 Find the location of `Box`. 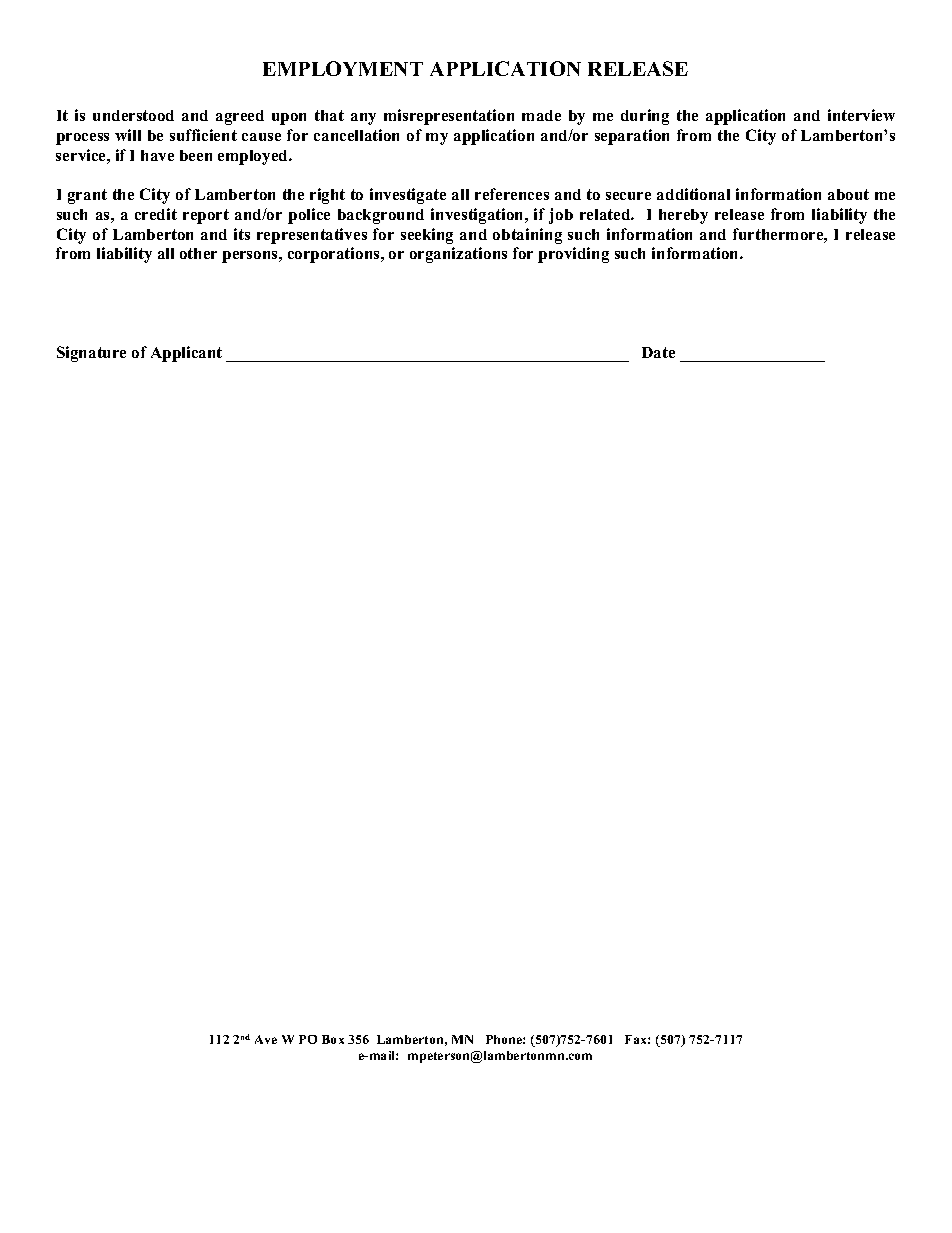

Box is located at coordinates (333, 1039).
